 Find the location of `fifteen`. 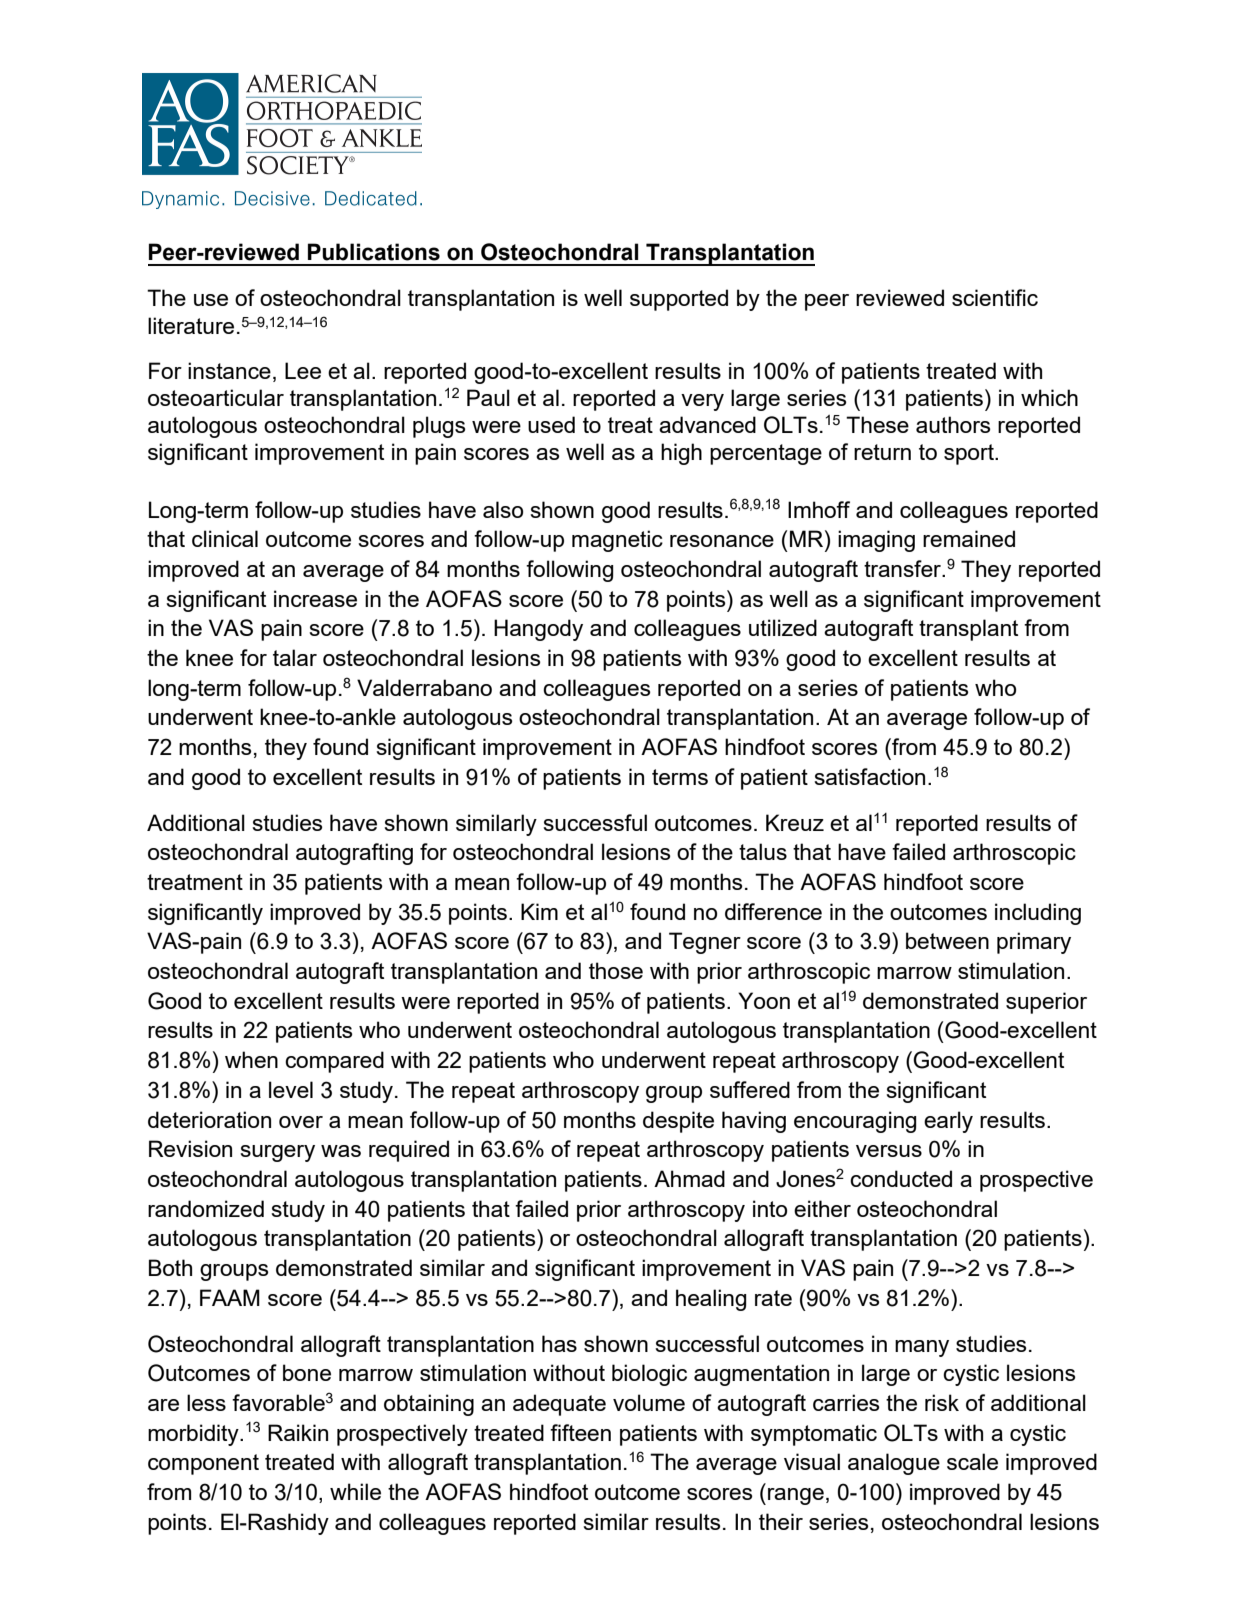

fifteen is located at coordinates (580, 1432).
